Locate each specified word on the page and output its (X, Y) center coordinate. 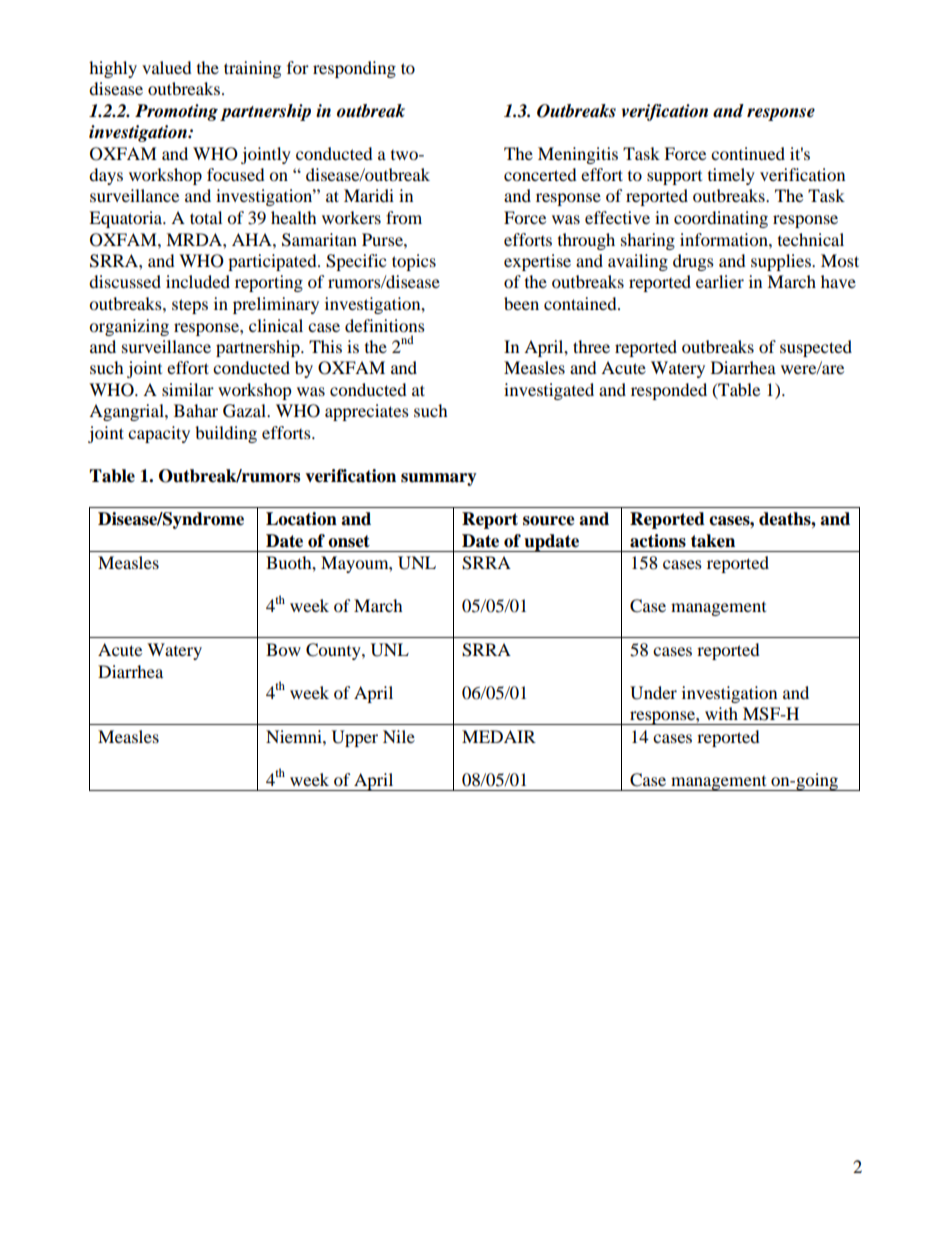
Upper (355, 738)
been (521, 303)
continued (748, 153)
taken (713, 541)
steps (190, 306)
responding (354, 69)
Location (301, 519)
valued (167, 67)
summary (439, 479)
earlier (720, 281)
